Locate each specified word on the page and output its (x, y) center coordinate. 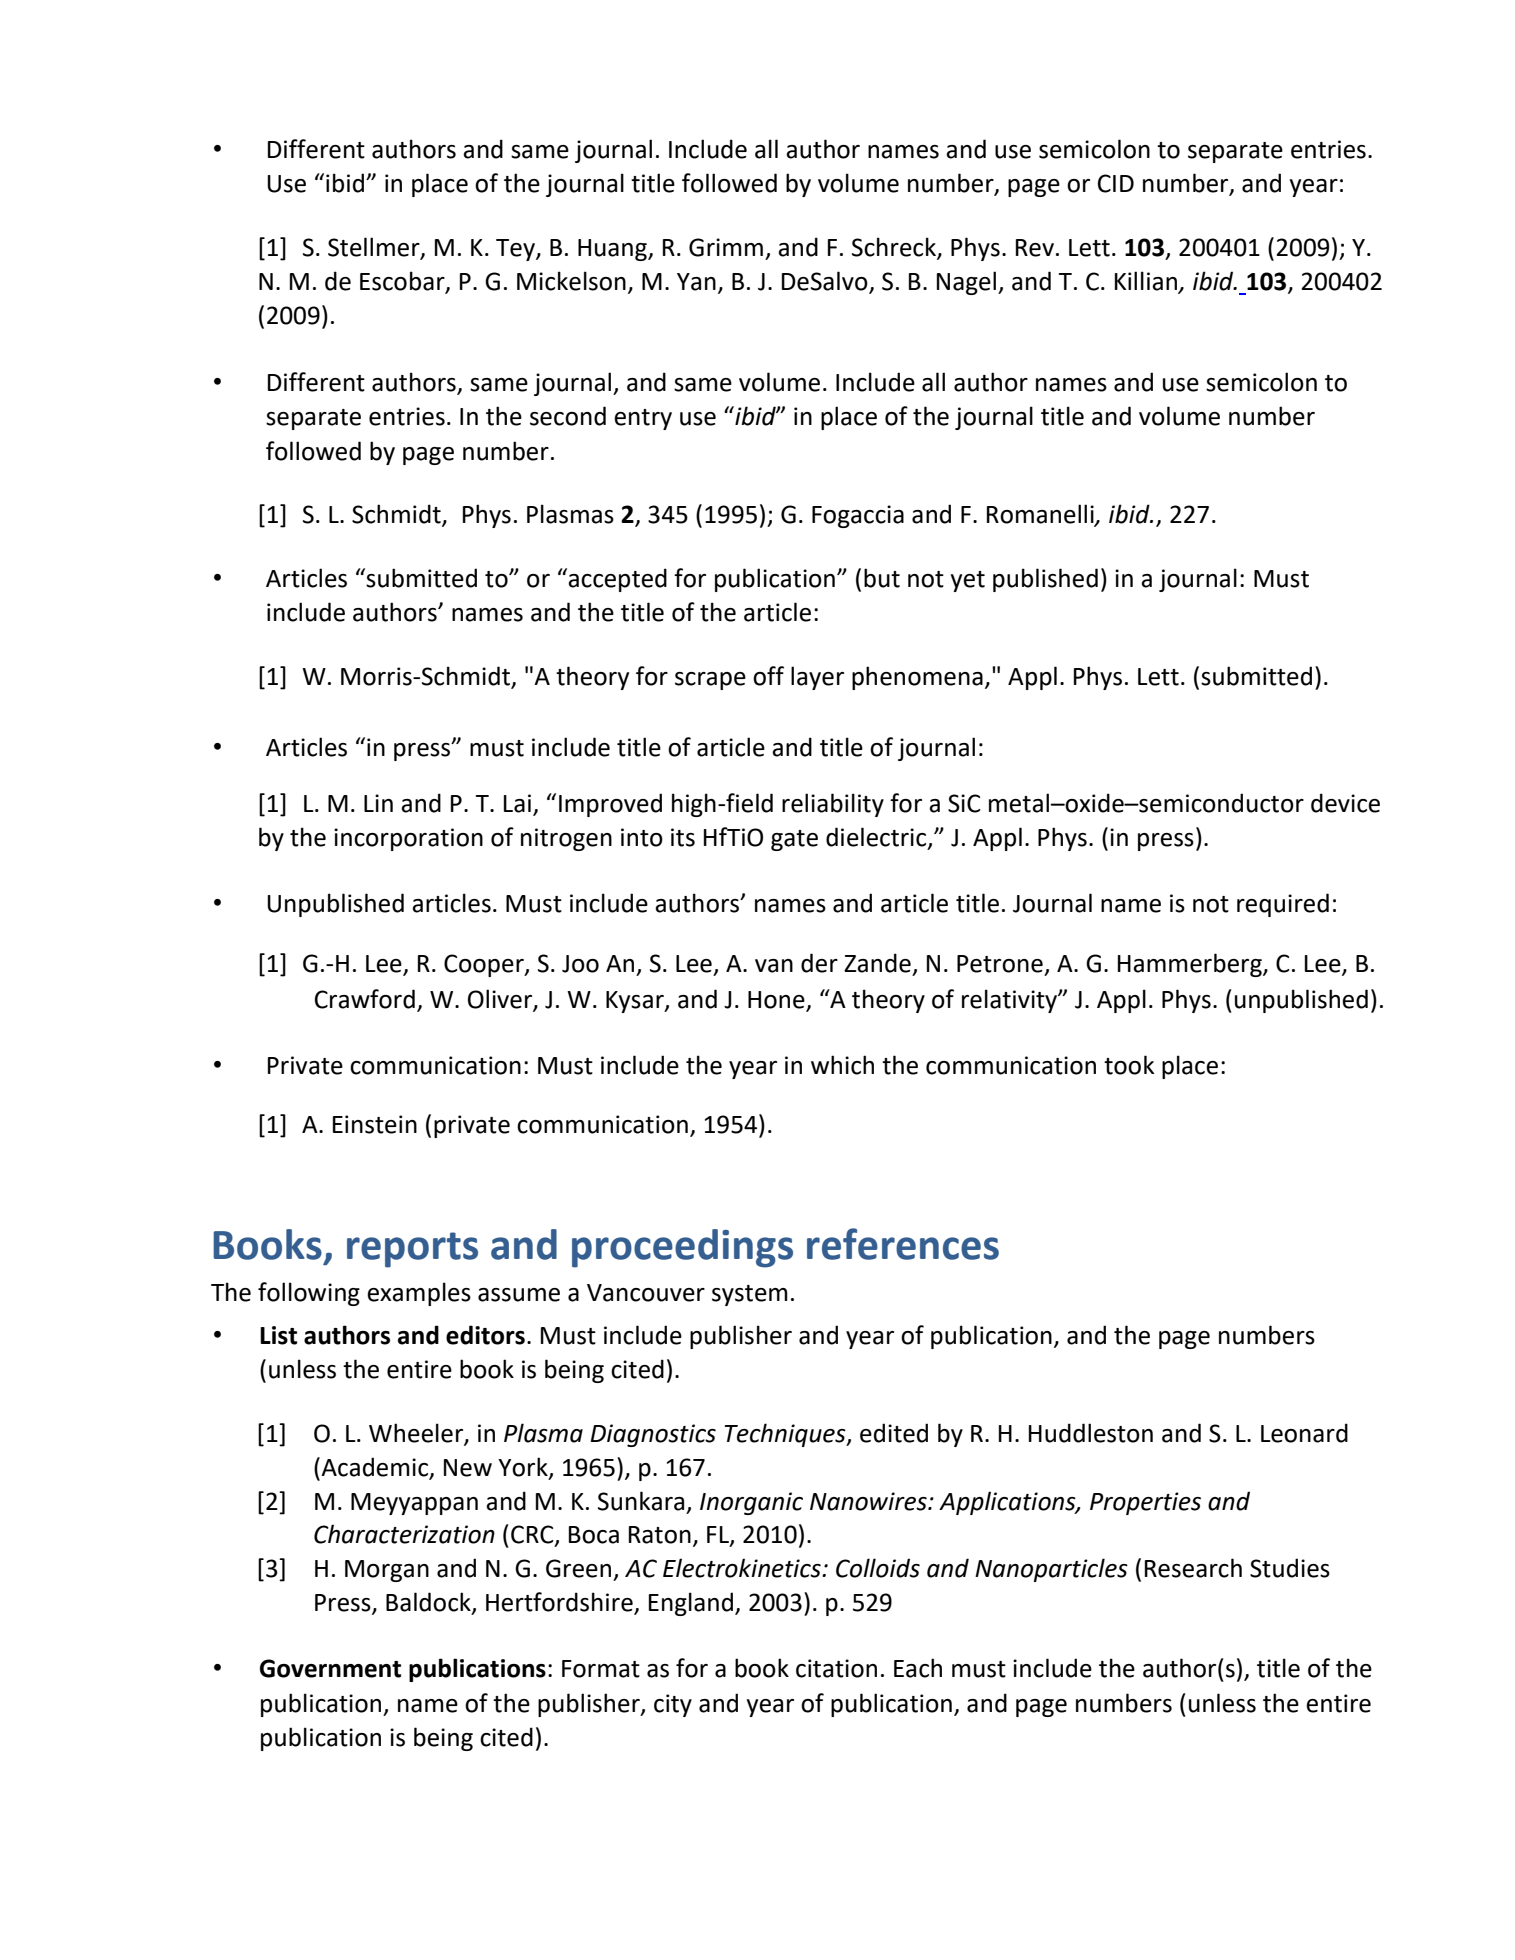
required (1283, 905)
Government (330, 1668)
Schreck (895, 247)
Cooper (485, 965)
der (819, 963)
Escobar (403, 282)
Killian (1147, 282)
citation (836, 1668)
